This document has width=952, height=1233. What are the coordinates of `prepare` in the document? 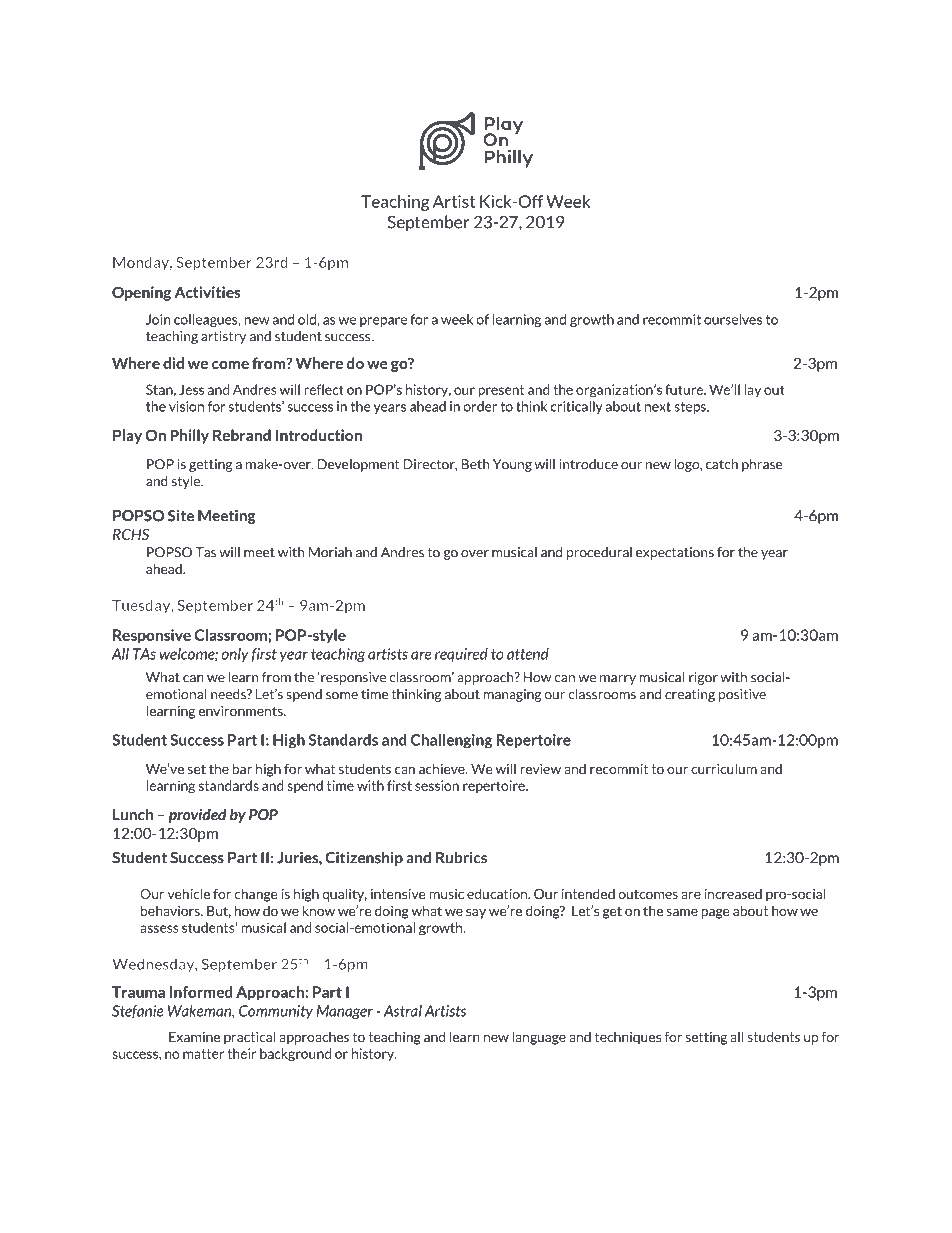 It's located at (383, 322).
